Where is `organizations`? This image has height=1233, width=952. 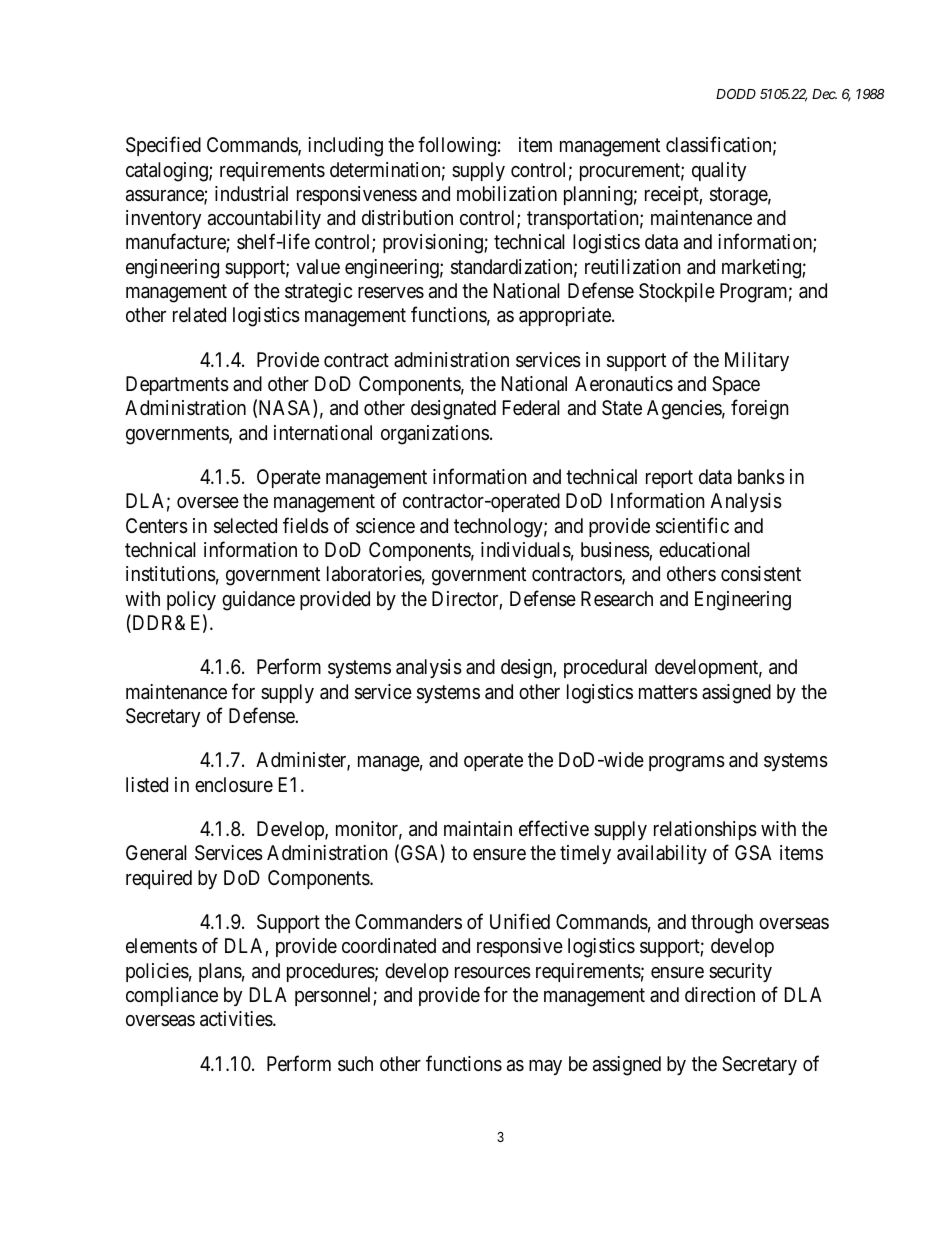
organizations is located at coordinates (435, 435).
